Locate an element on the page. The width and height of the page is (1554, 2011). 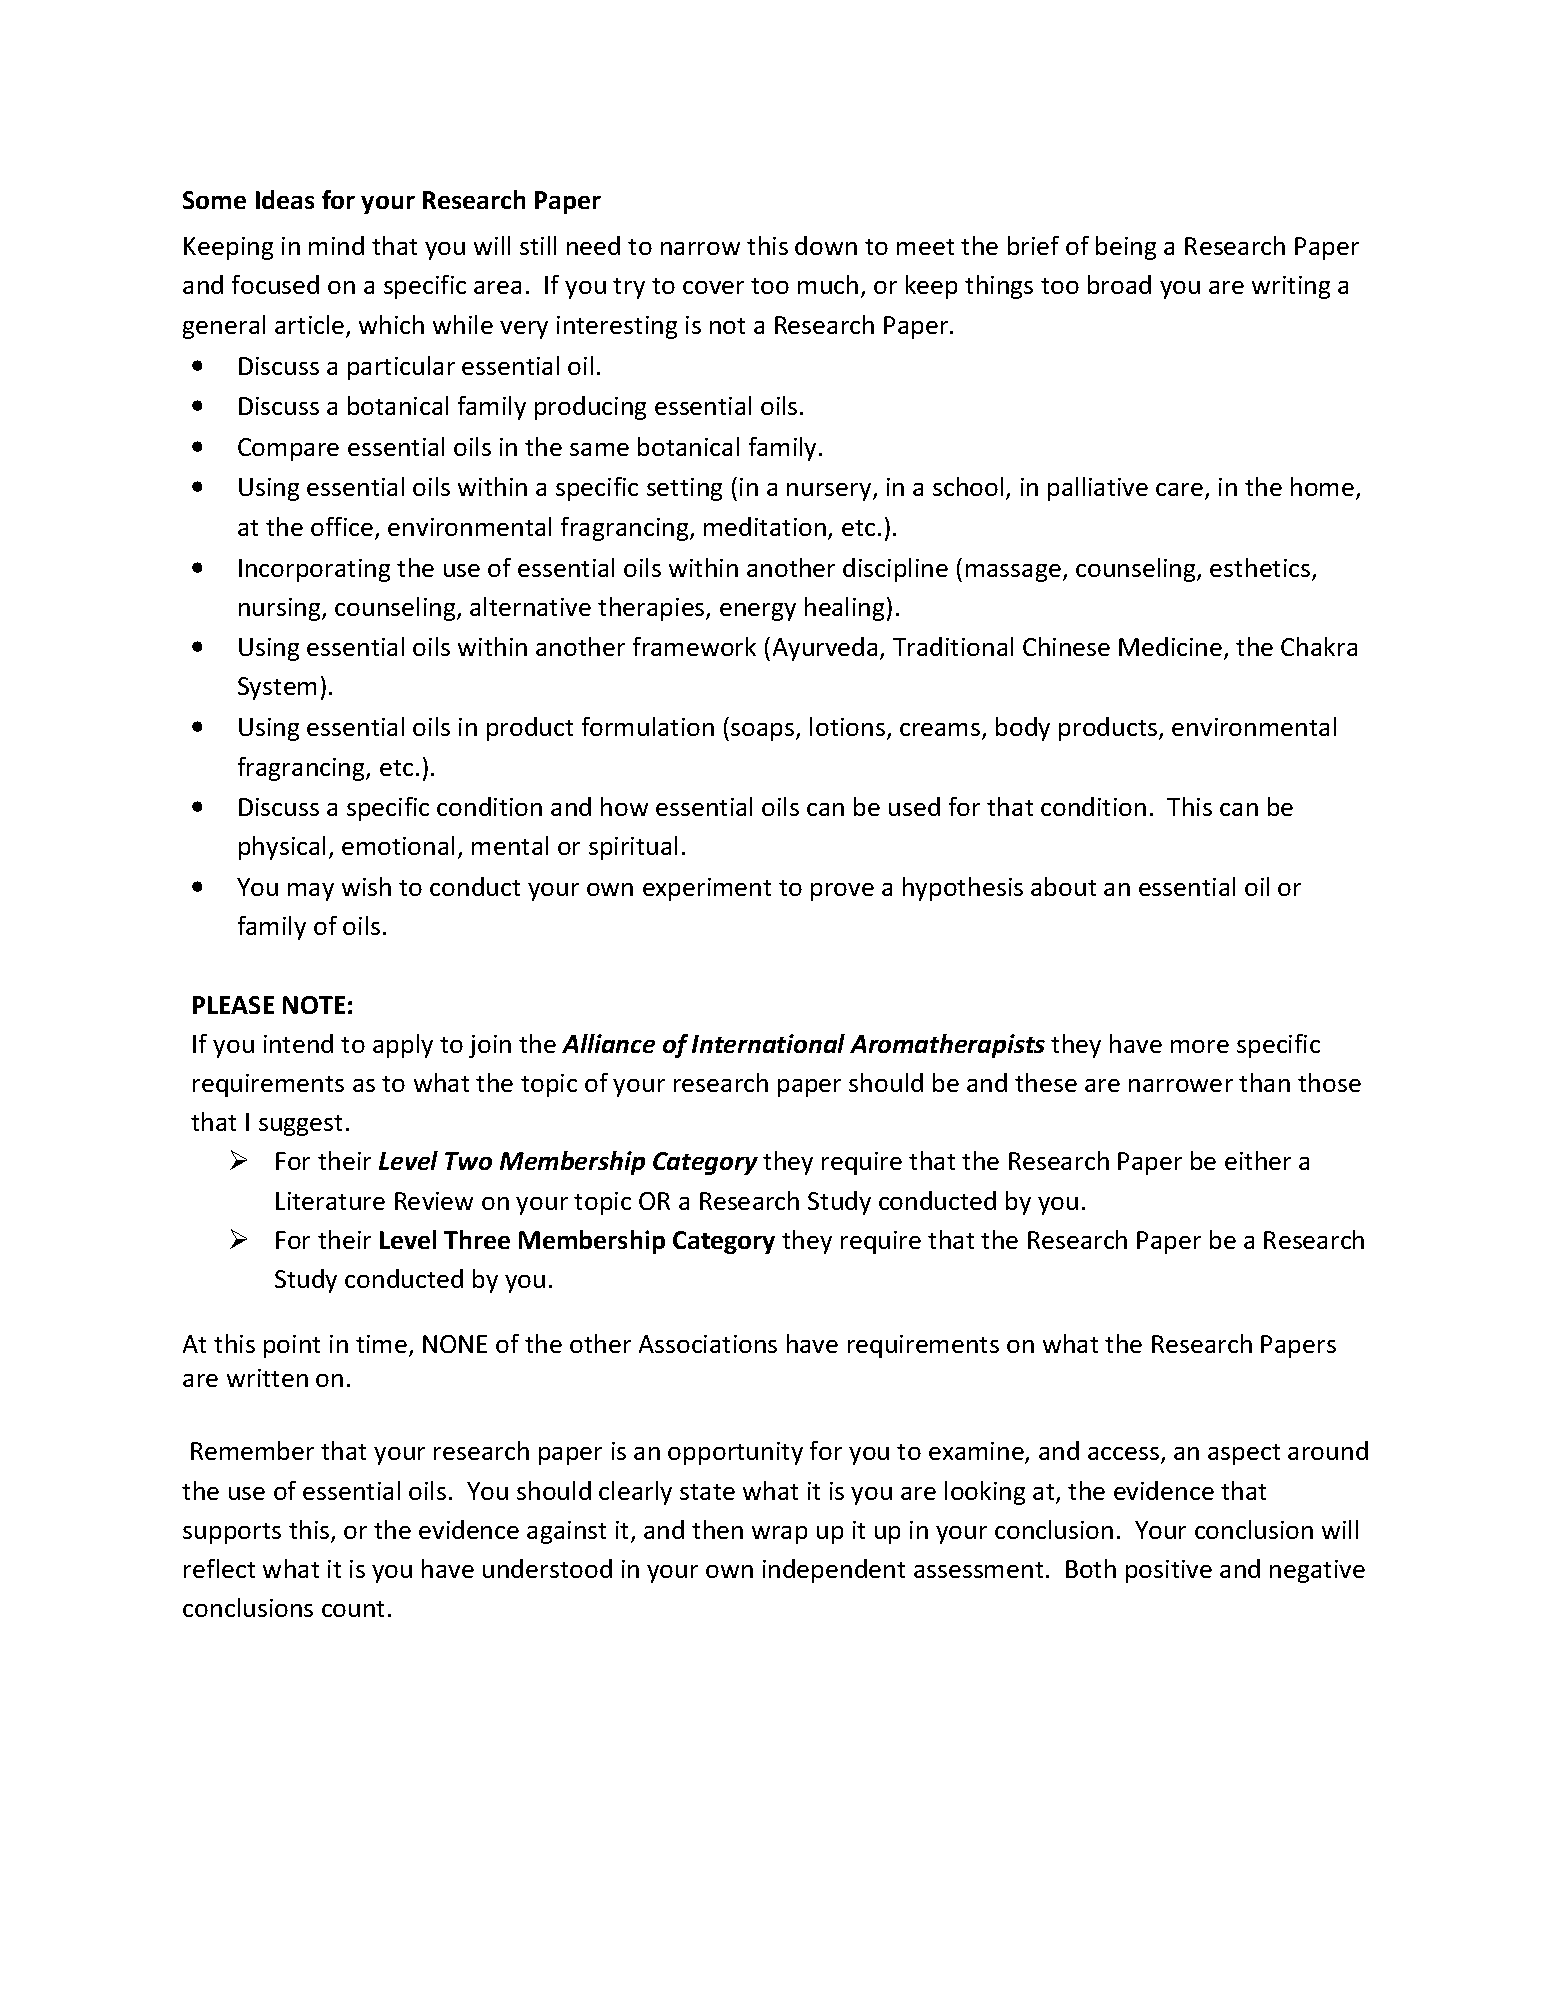
being is located at coordinates (1126, 248).
